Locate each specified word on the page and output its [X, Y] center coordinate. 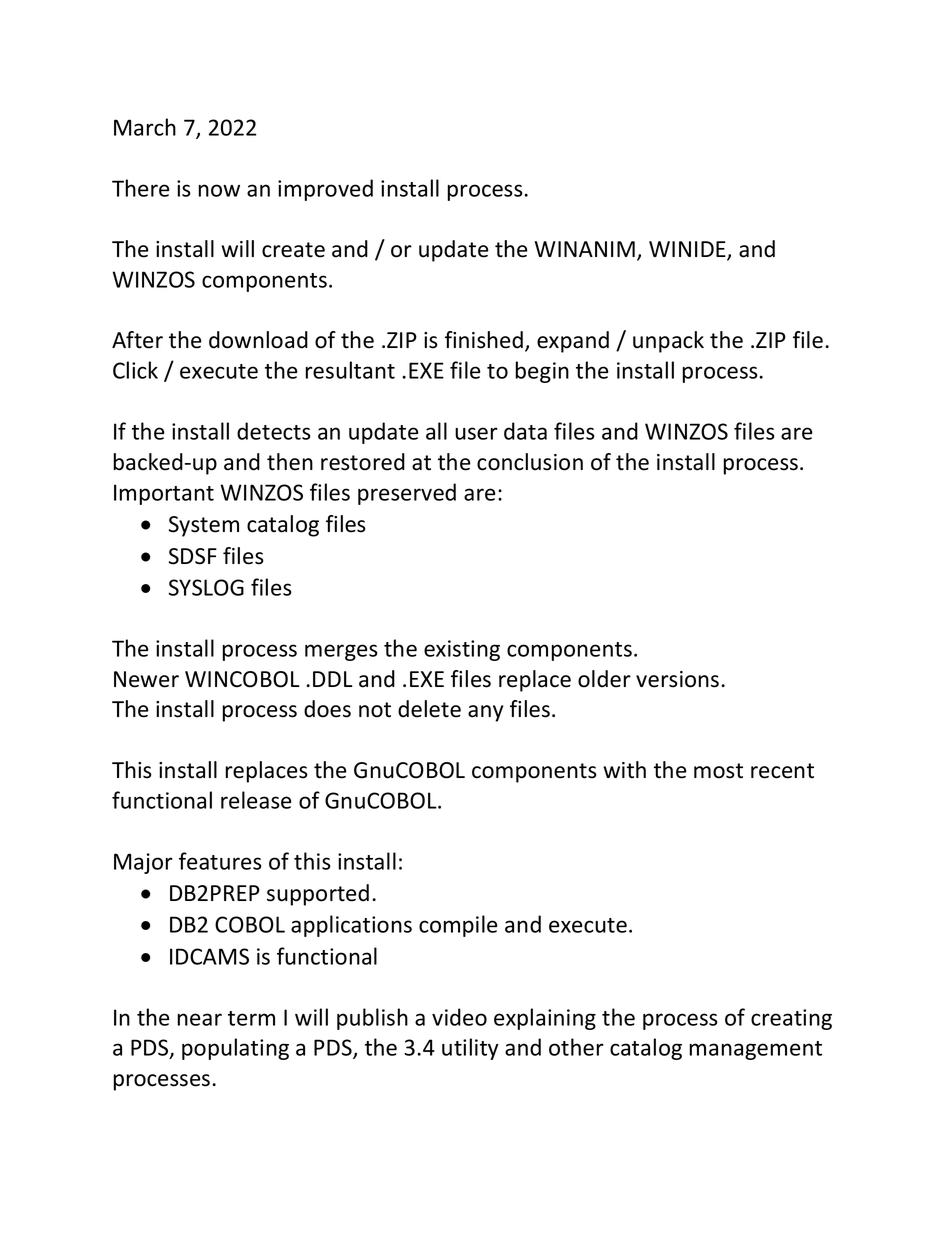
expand [573, 342]
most [718, 771]
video [459, 1017]
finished [484, 340]
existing [462, 650]
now [219, 190]
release [256, 800]
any [485, 713]
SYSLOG [206, 587]
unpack [668, 342]
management [756, 1050]
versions [679, 679]
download [258, 340]
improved [325, 190]
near [200, 1019]
